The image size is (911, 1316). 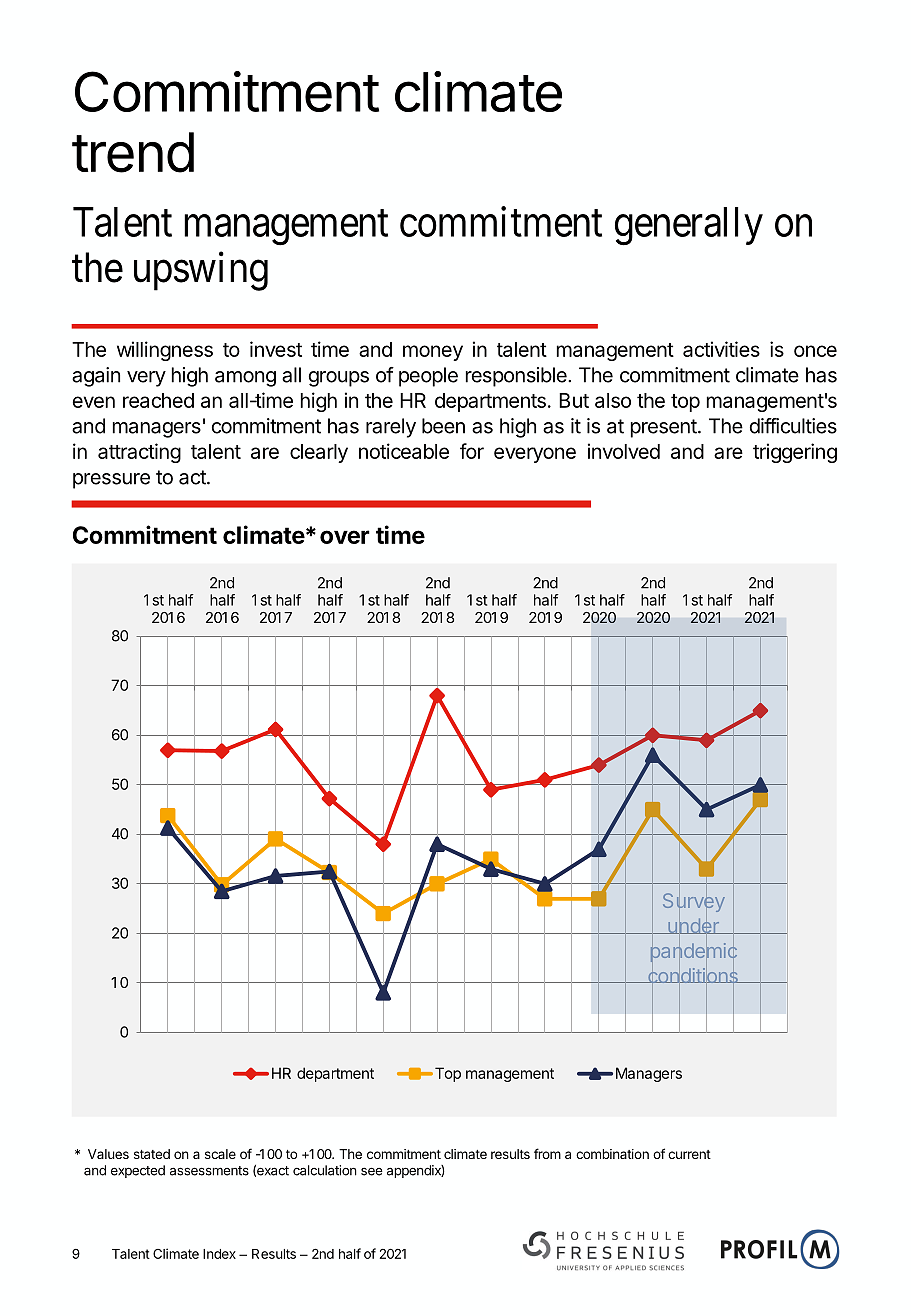 I want to click on generally, so click(x=689, y=226).
